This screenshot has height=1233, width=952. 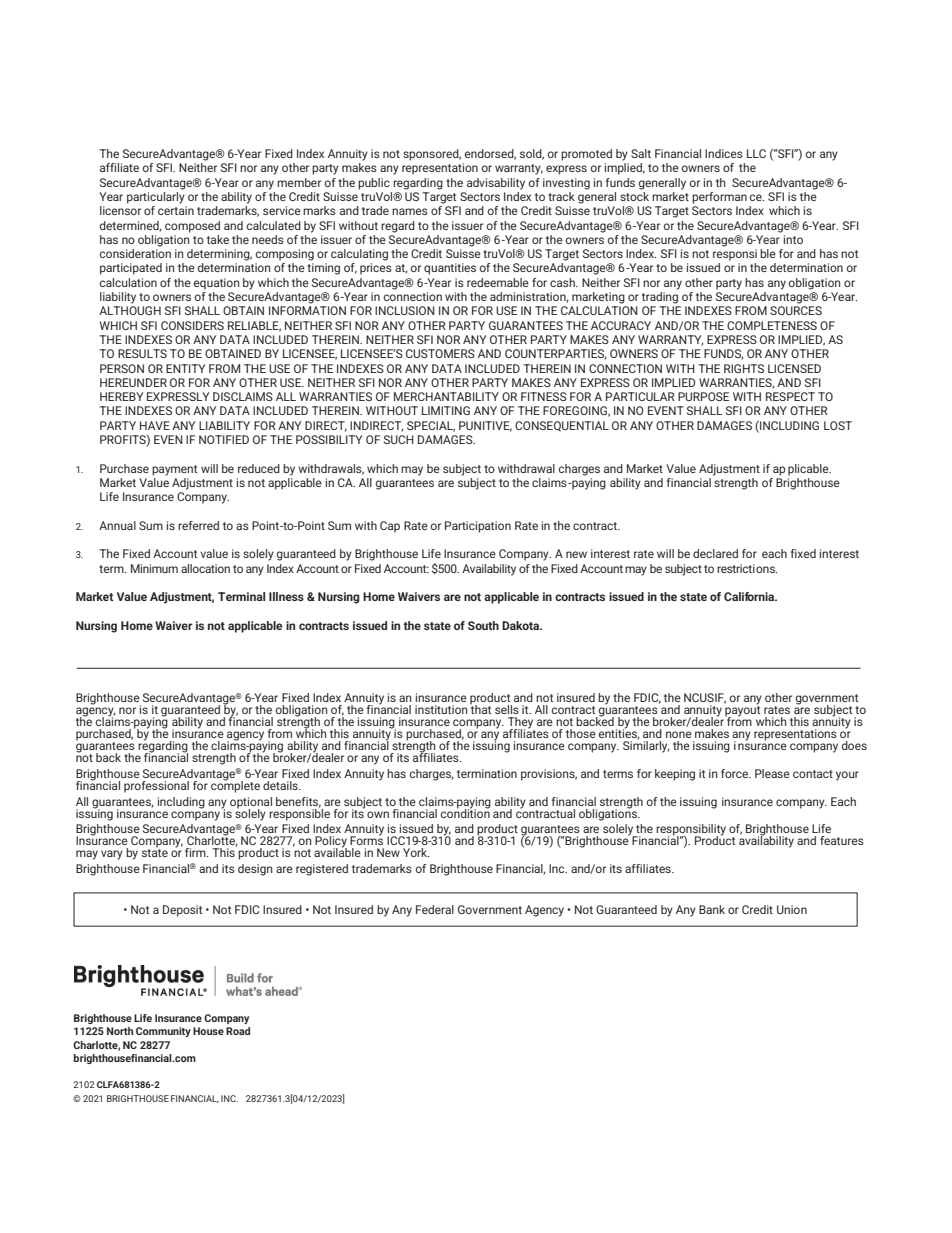 I want to click on that, so click(x=480, y=708).
